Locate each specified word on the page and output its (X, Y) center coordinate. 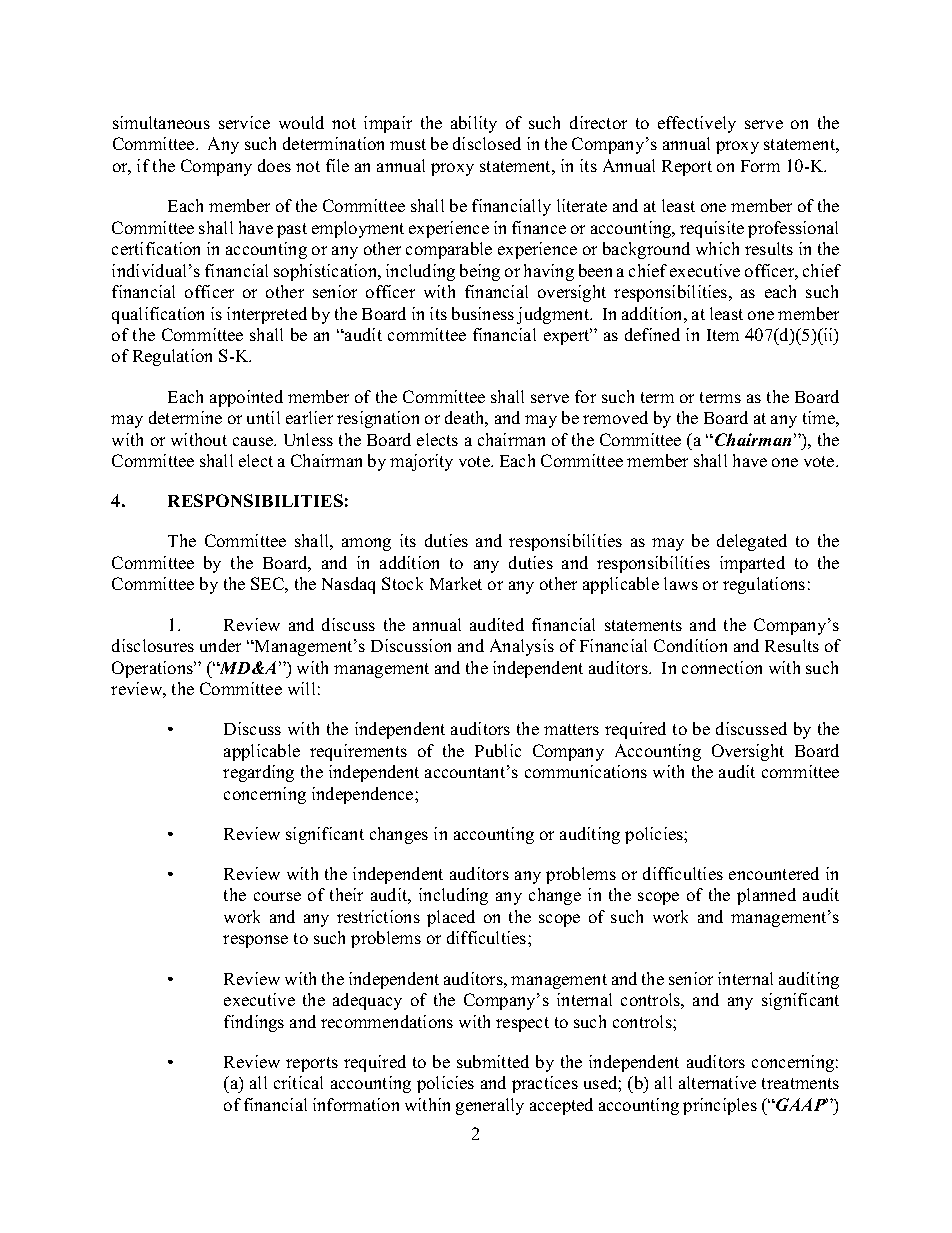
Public (498, 750)
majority (421, 462)
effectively (697, 124)
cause (254, 441)
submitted (493, 1061)
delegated (752, 542)
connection (722, 667)
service (244, 122)
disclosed (487, 143)
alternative (717, 1082)
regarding (258, 773)
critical (298, 1082)
